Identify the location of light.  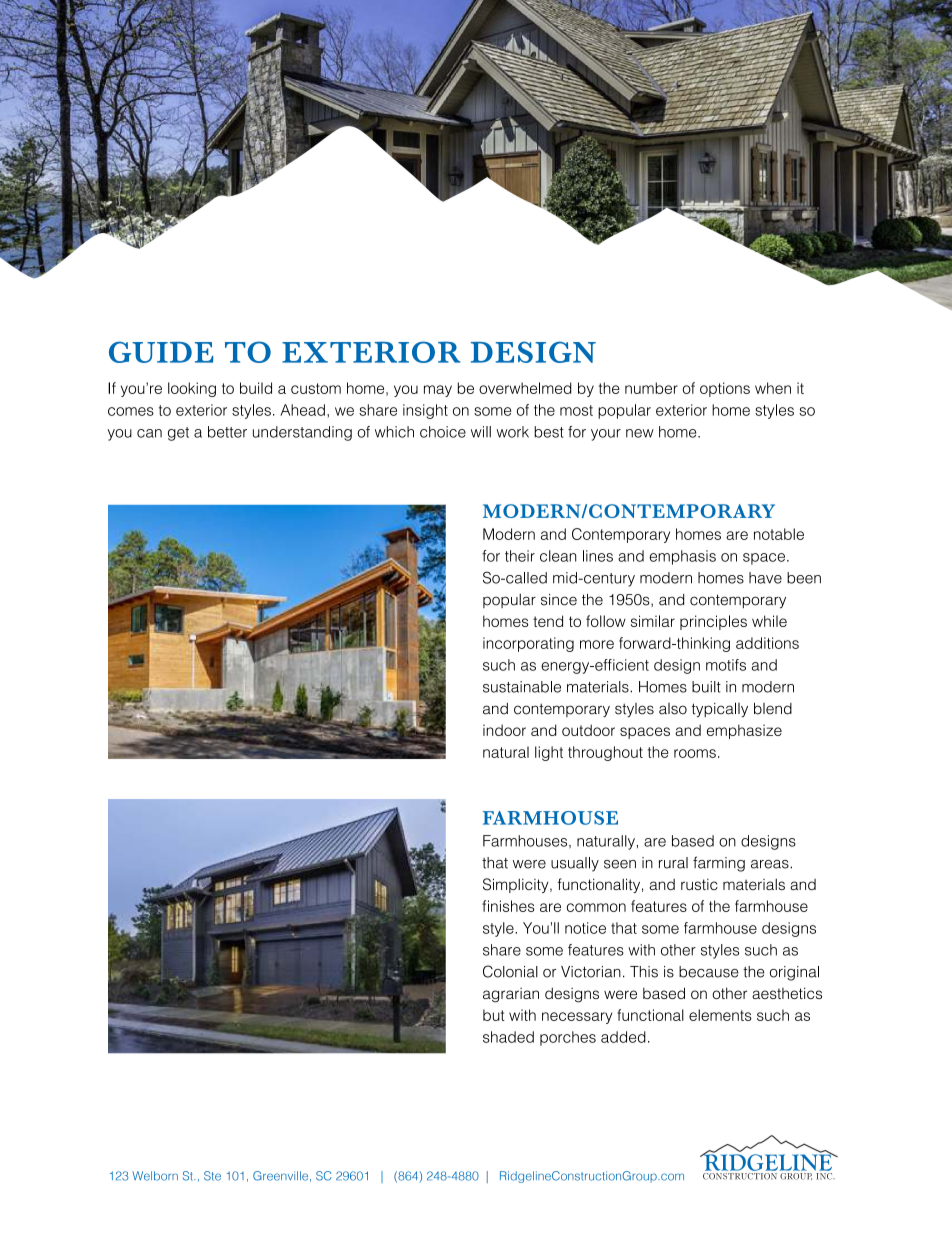
(549, 753).
